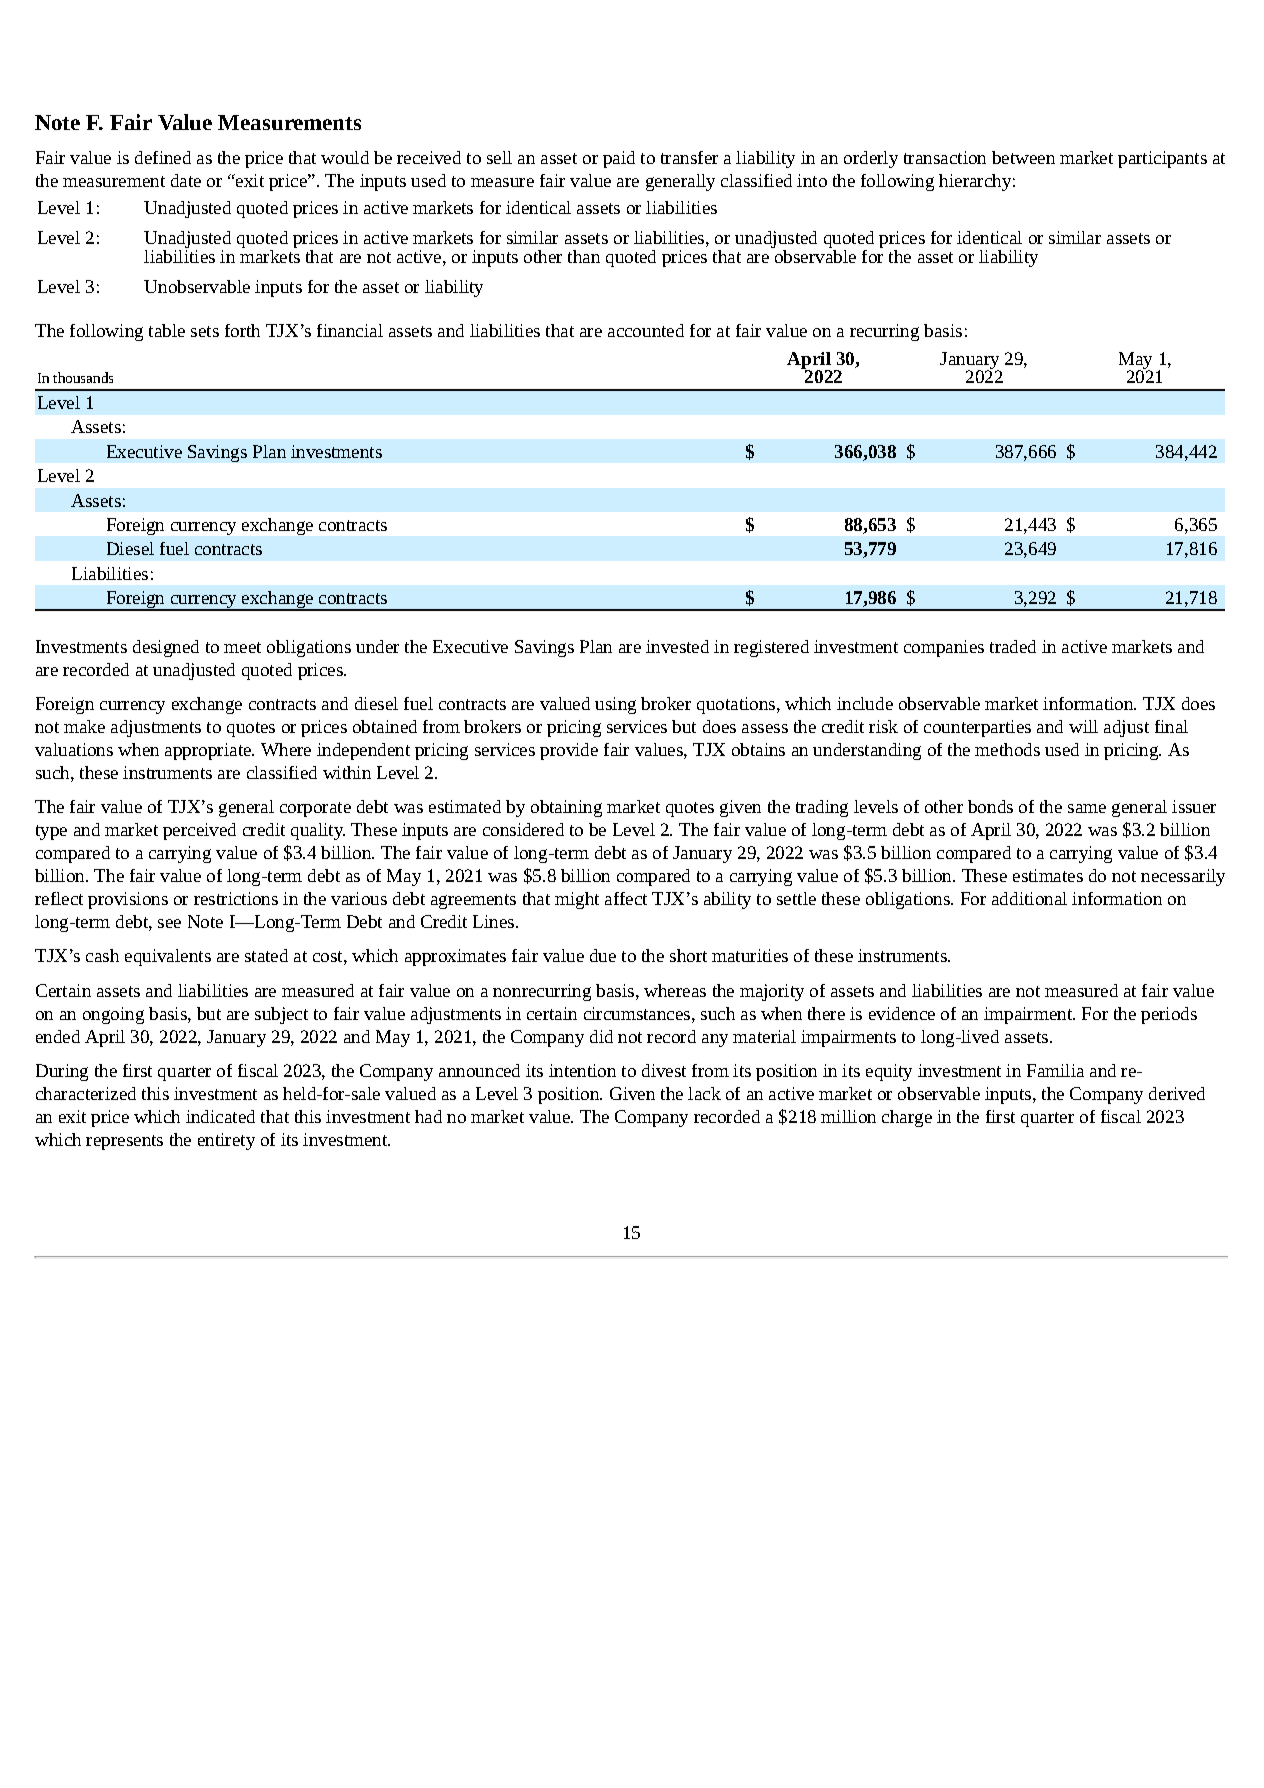  Describe the element at coordinates (1023, 157) in the screenshot. I see `between` at that location.
